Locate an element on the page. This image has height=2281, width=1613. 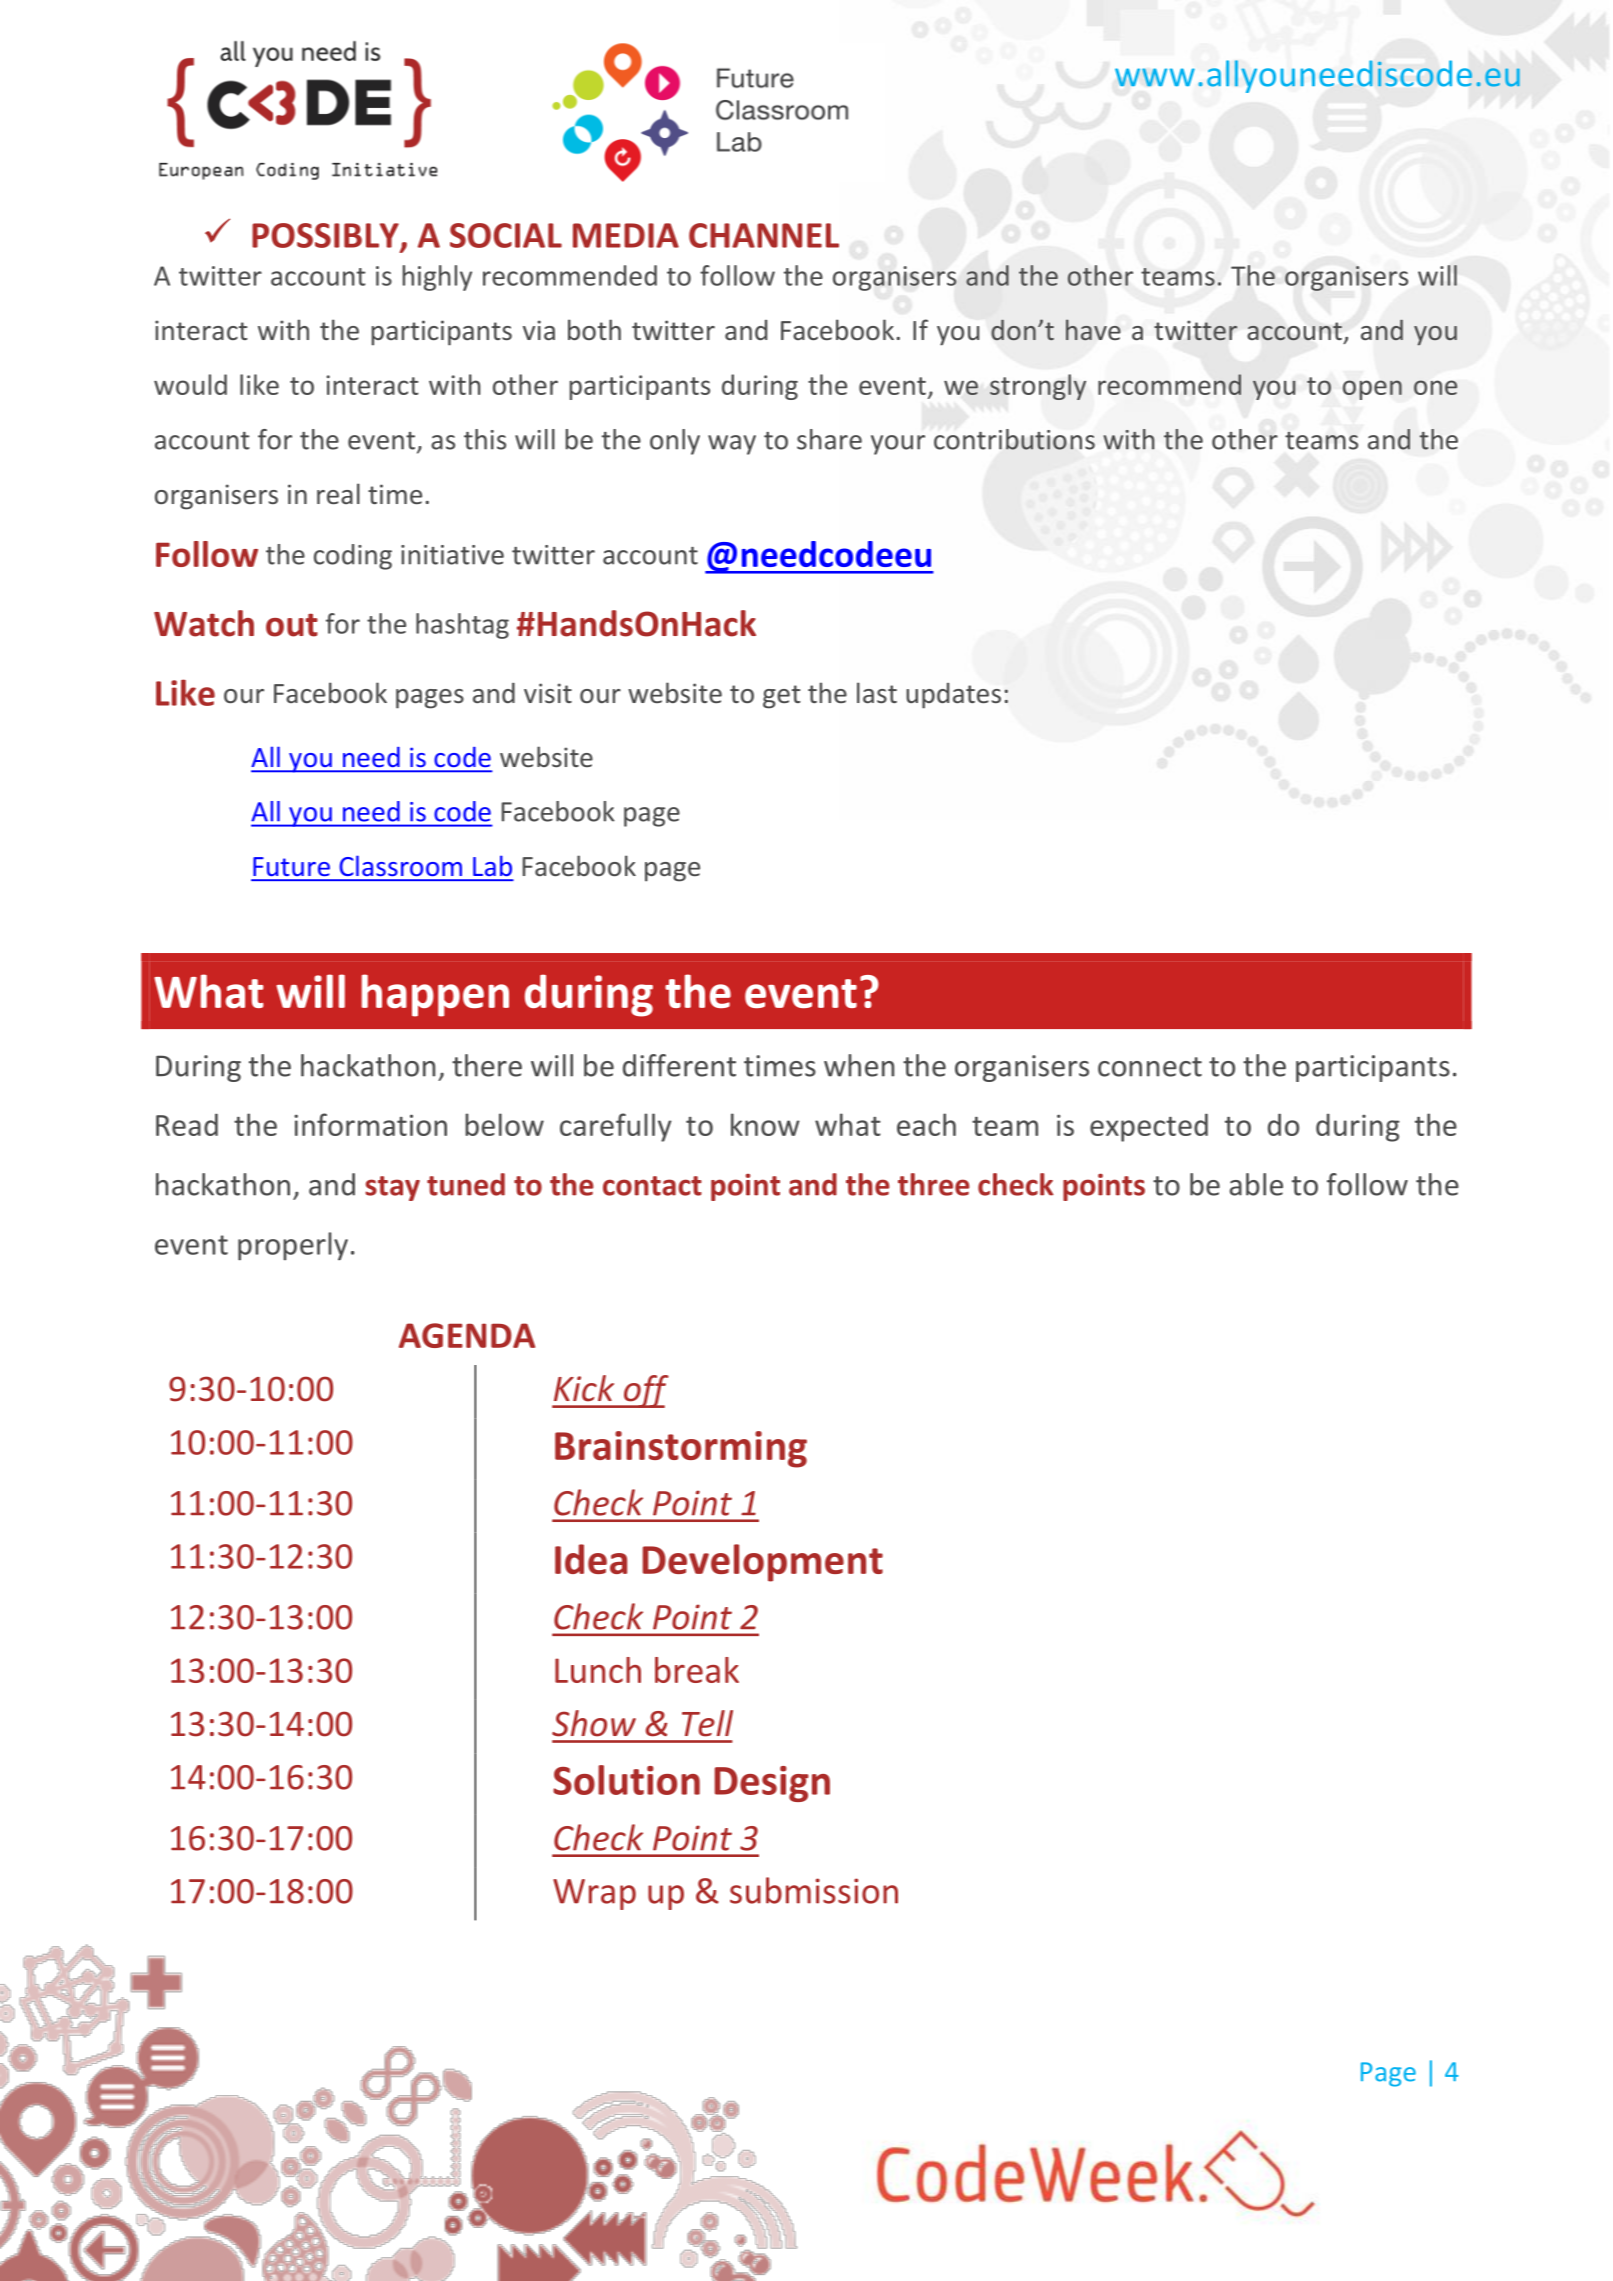
able is located at coordinates (1256, 1184).
